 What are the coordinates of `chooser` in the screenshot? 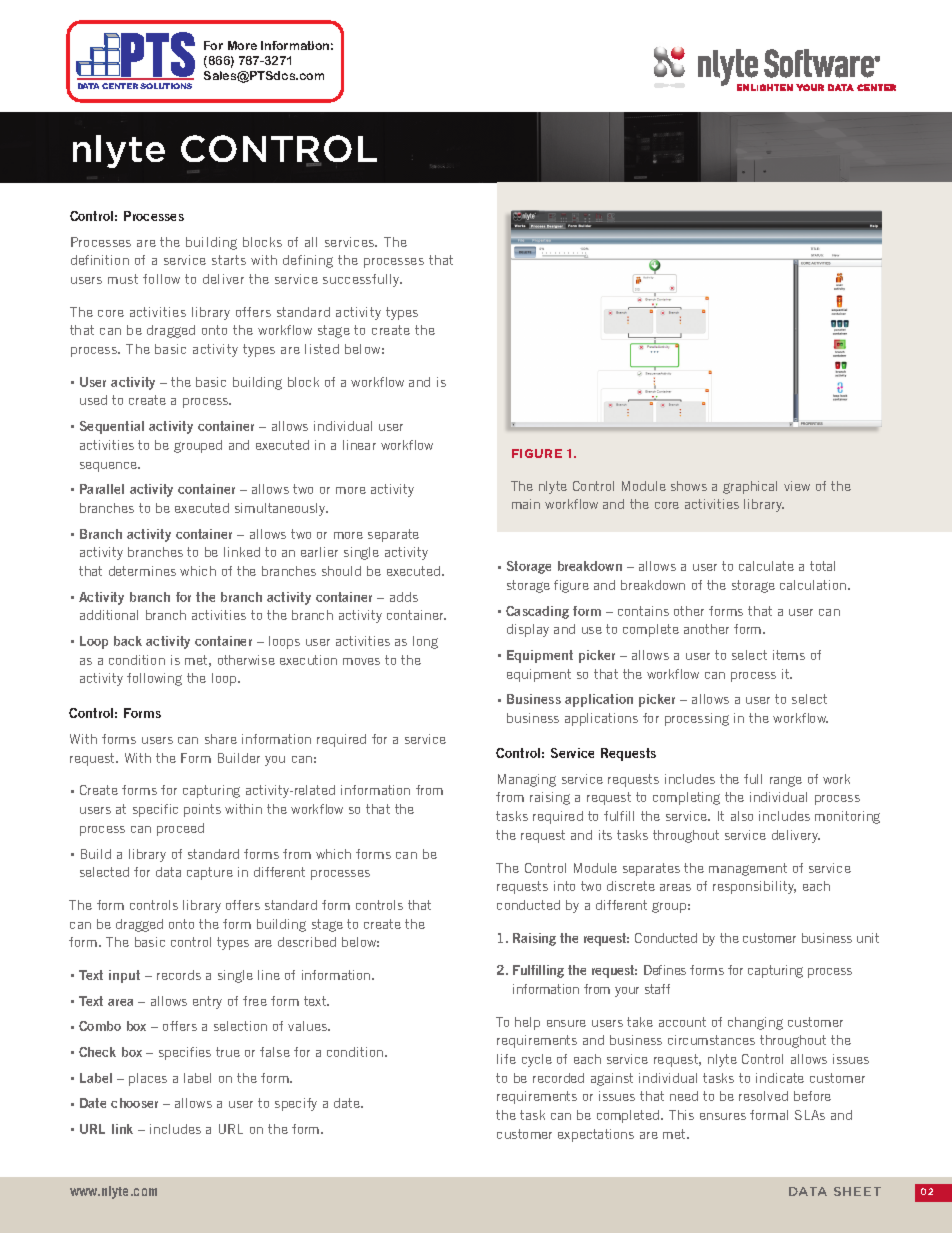 It's located at (134, 1103).
